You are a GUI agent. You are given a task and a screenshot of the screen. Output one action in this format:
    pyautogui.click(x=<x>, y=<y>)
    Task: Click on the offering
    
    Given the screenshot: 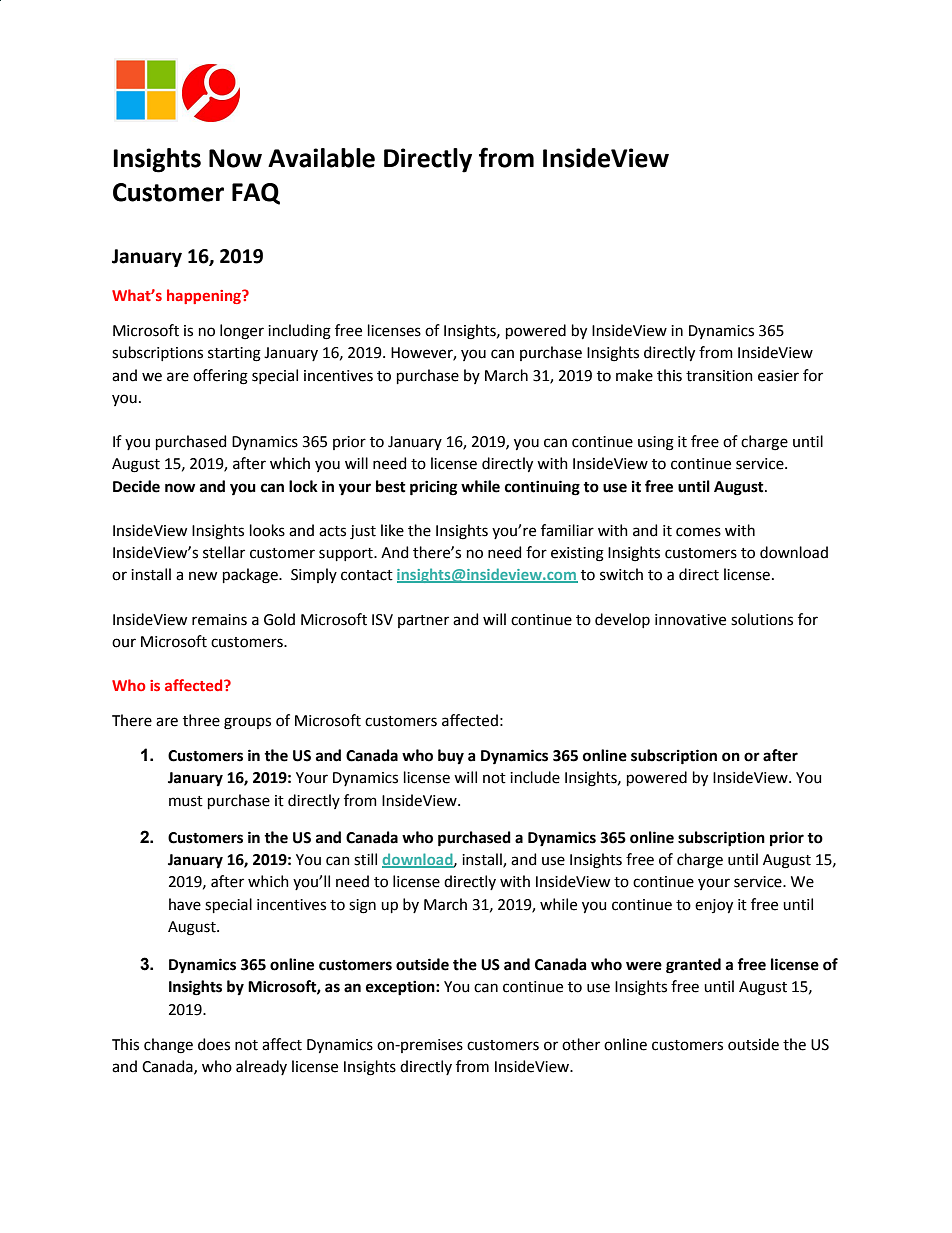 What is the action you would take?
    pyautogui.click(x=220, y=377)
